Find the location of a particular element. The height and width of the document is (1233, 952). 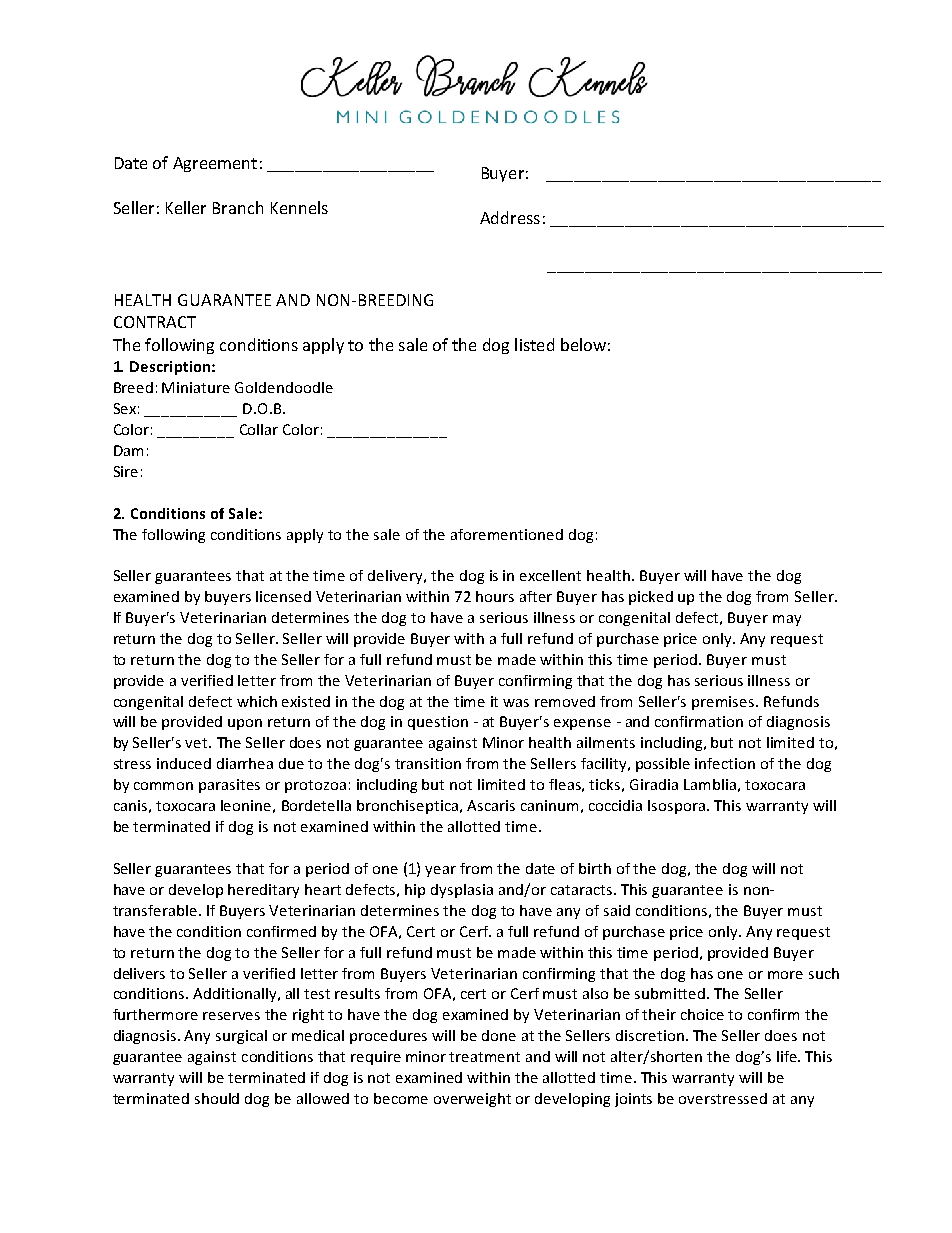

below is located at coordinates (583, 344).
